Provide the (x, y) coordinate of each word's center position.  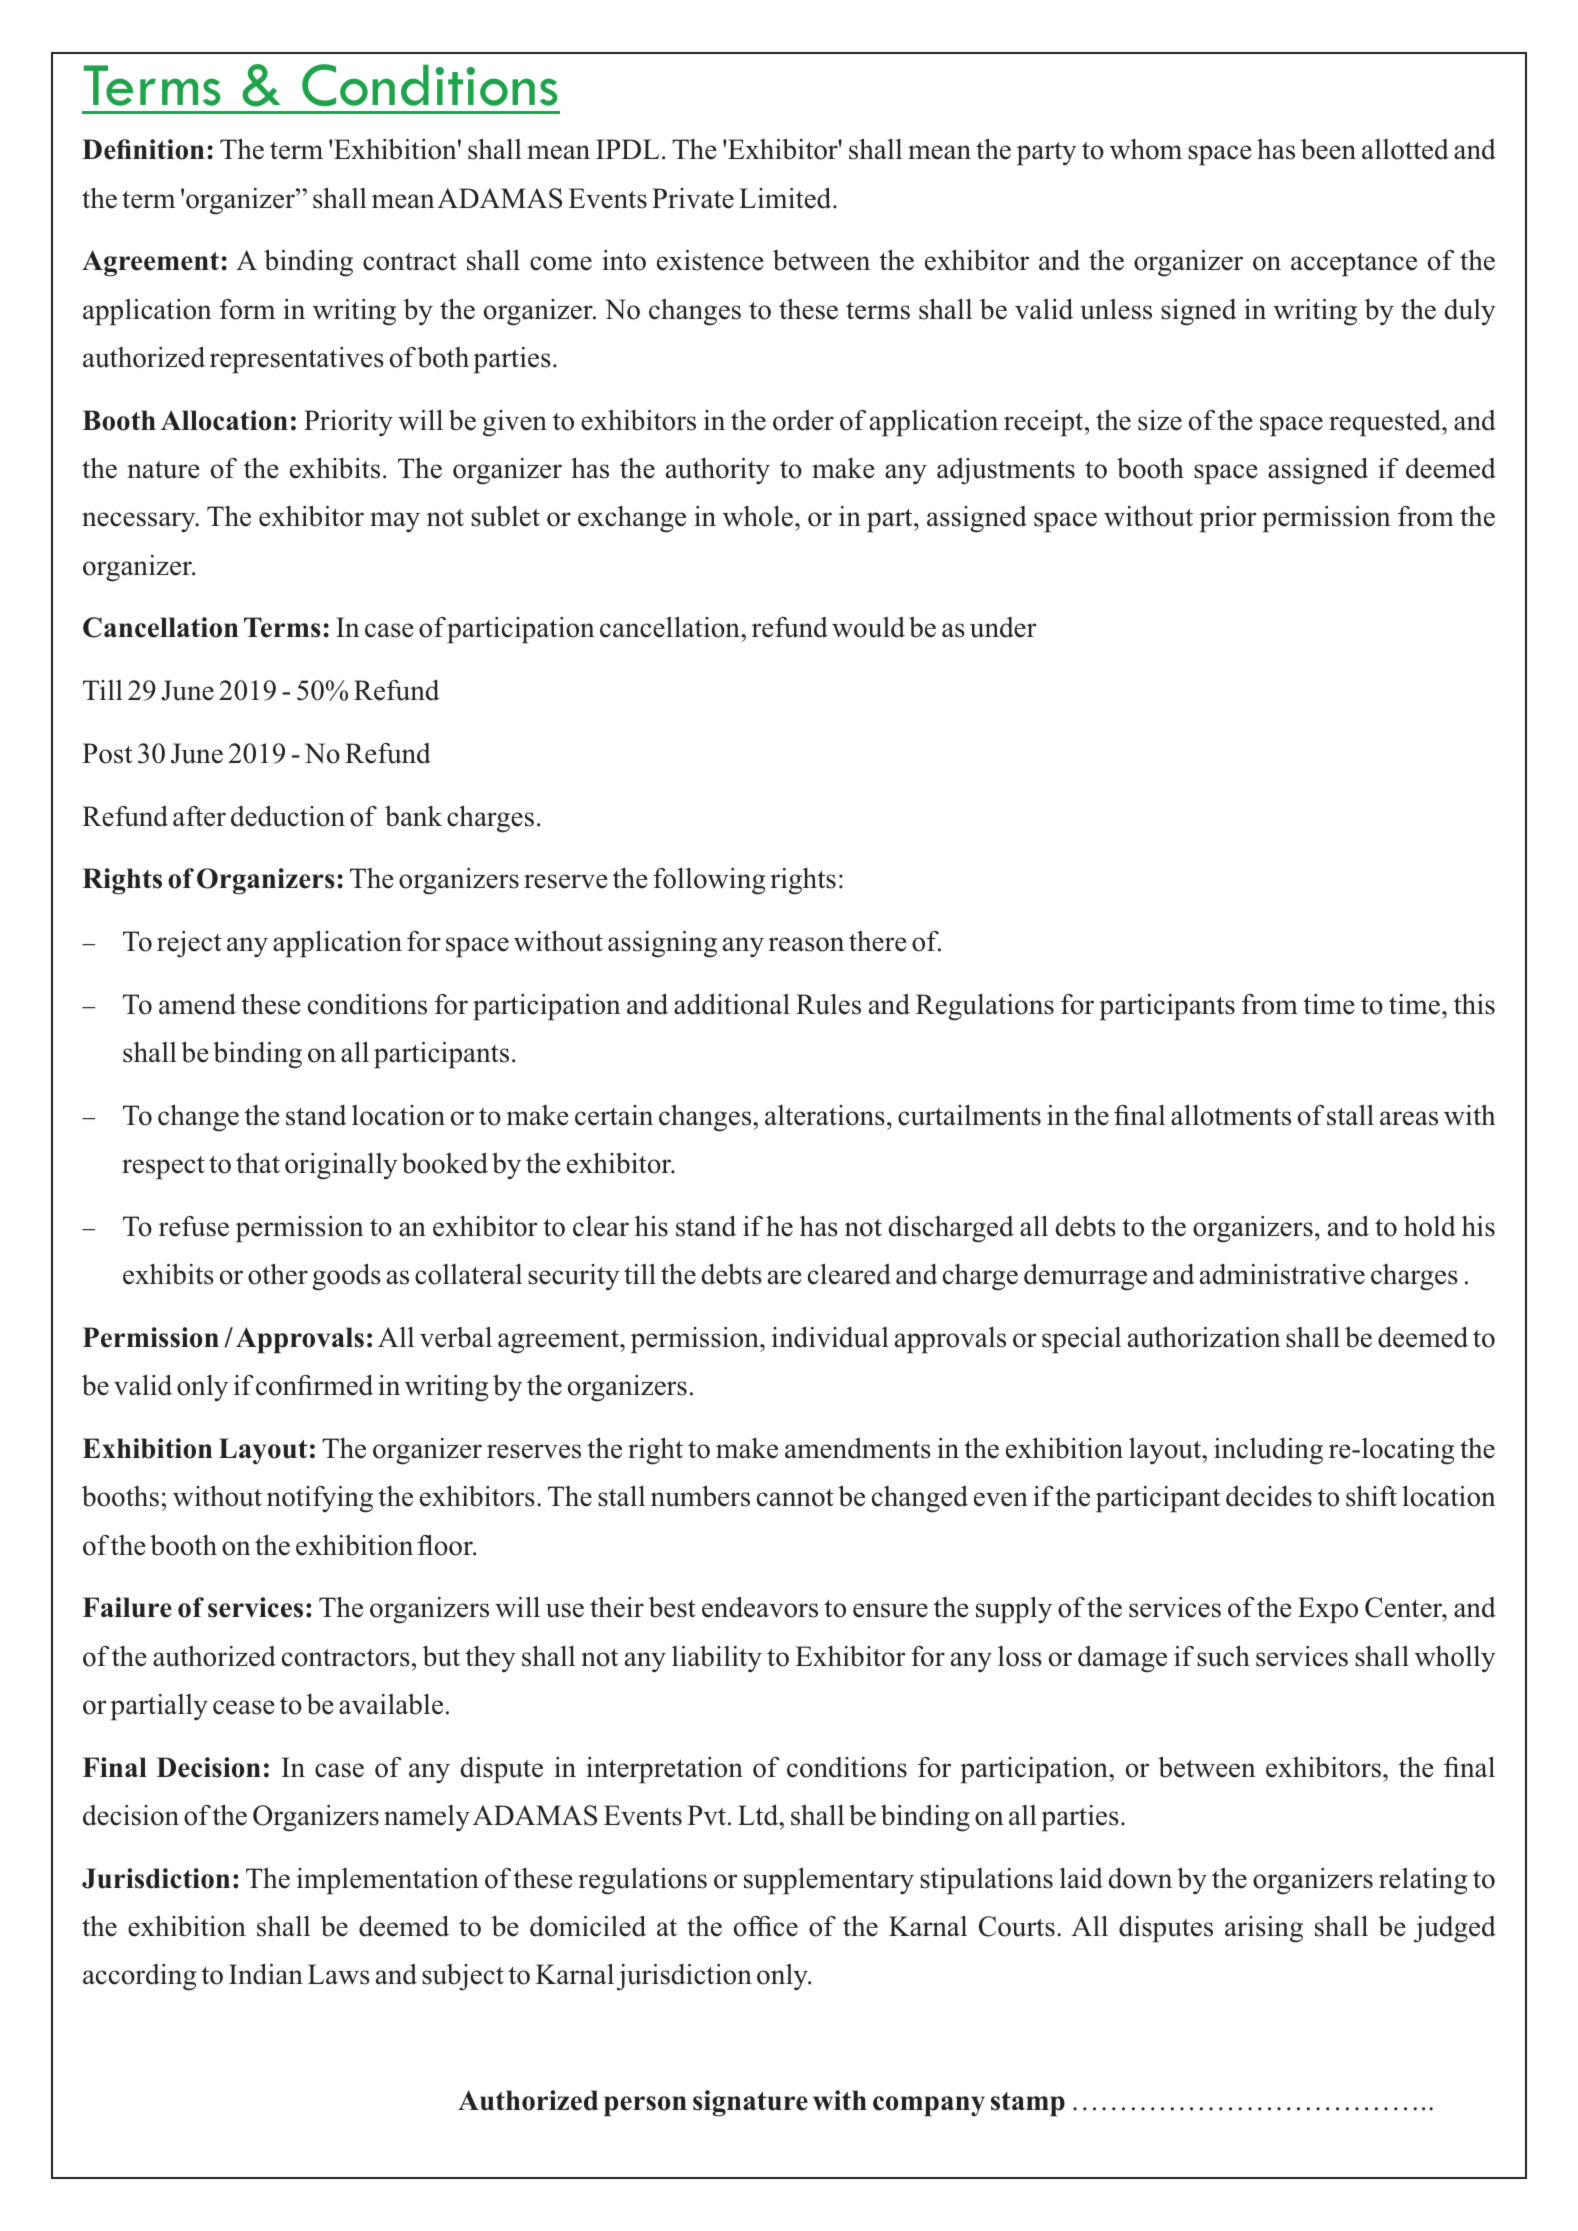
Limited (786, 198)
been (1328, 149)
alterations (825, 1115)
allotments (1231, 1115)
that (258, 1162)
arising (1264, 1929)
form (247, 309)
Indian (266, 1974)
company (929, 2106)
